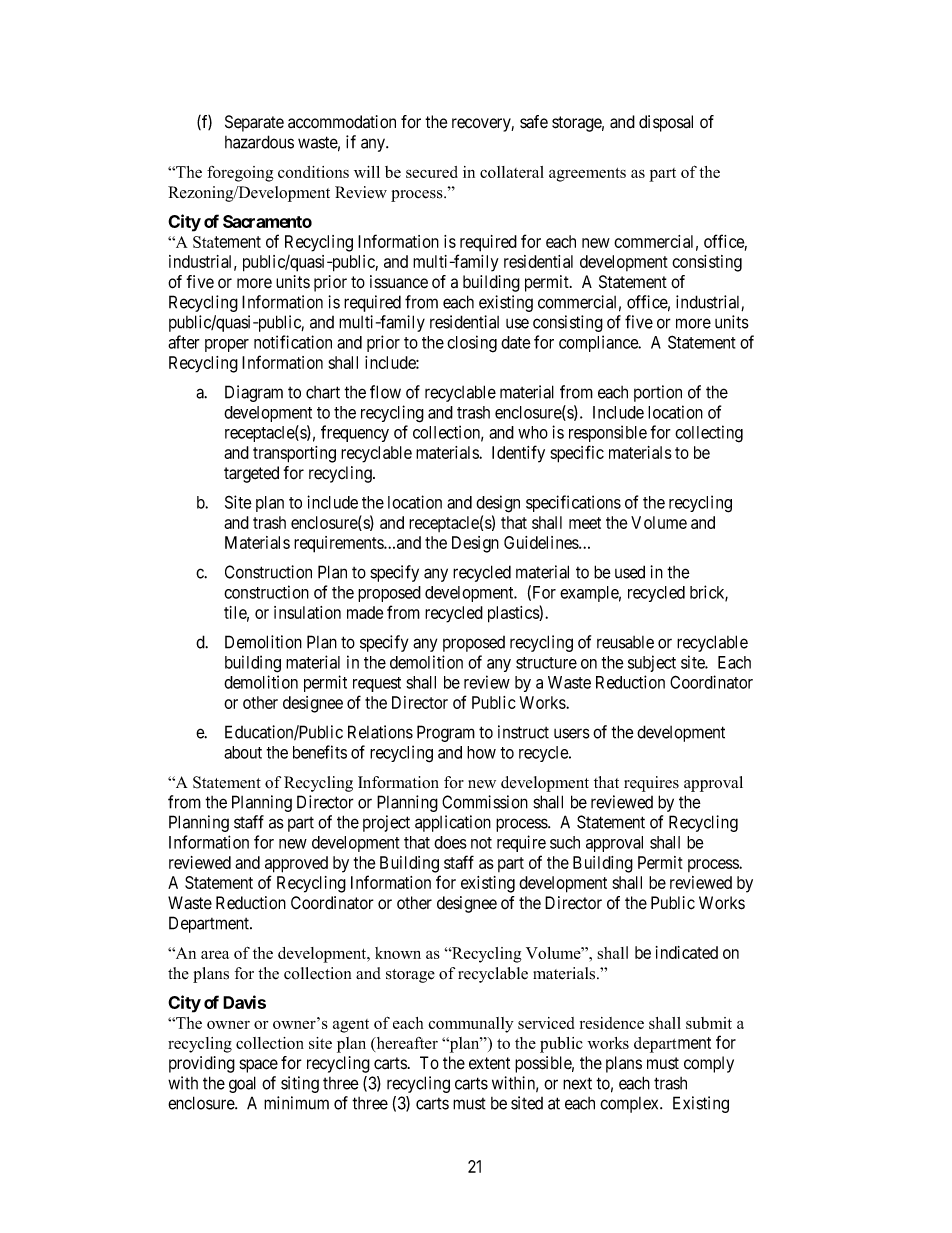  I want to click on Identify, so click(518, 454).
